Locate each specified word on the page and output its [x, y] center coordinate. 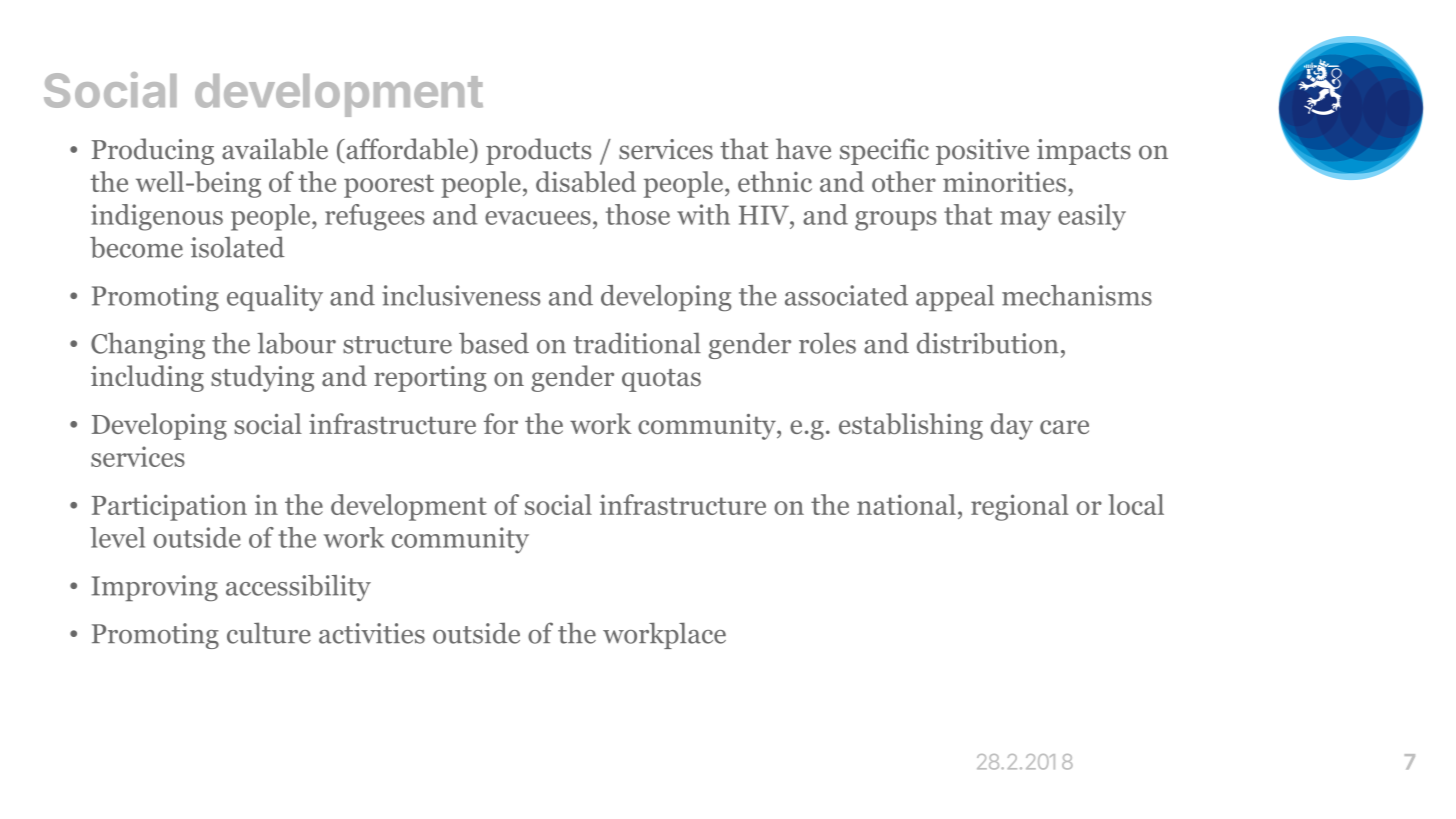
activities [372, 633]
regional [1020, 507]
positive [982, 152]
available [275, 149]
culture [269, 633]
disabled [586, 181]
